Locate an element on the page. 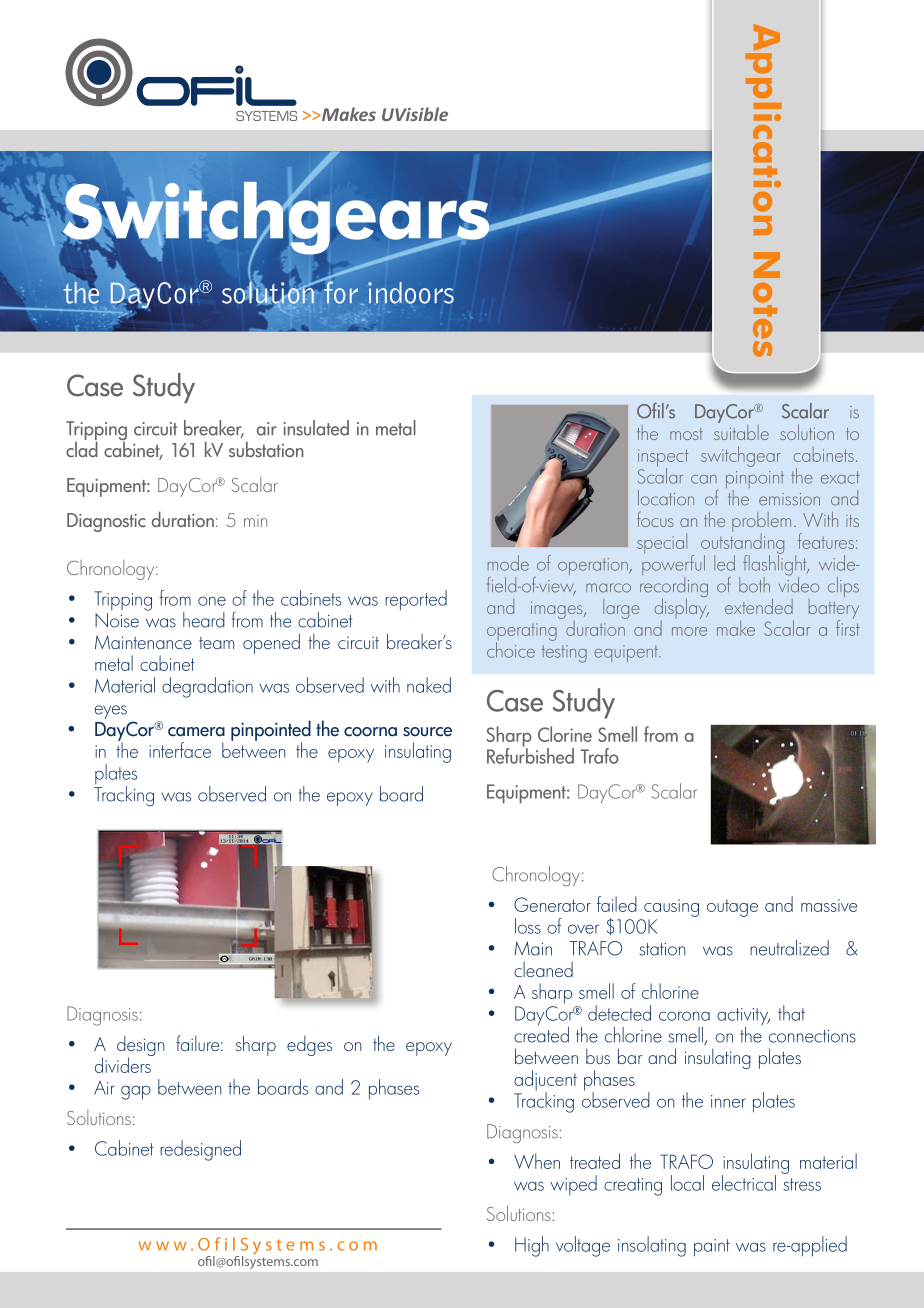 The image size is (924, 1308). gap is located at coordinates (136, 1092).
